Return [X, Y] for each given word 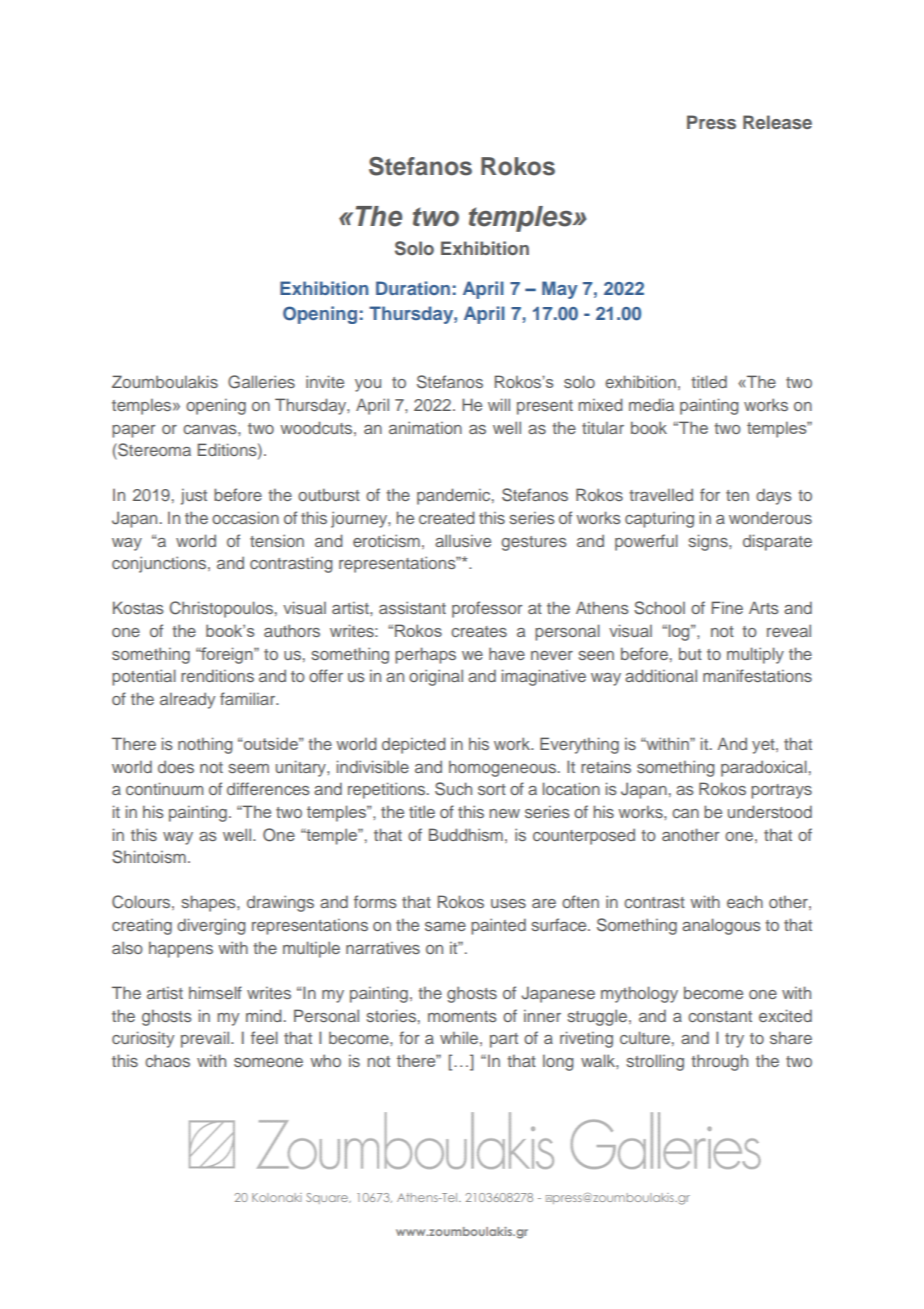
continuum [164, 788]
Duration [413, 288]
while [459, 1037]
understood [770, 811]
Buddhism [466, 834]
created [447, 517]
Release [777, 122]
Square [328, 1198]
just [194, 497]
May [560, 290]
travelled [661, 494]
